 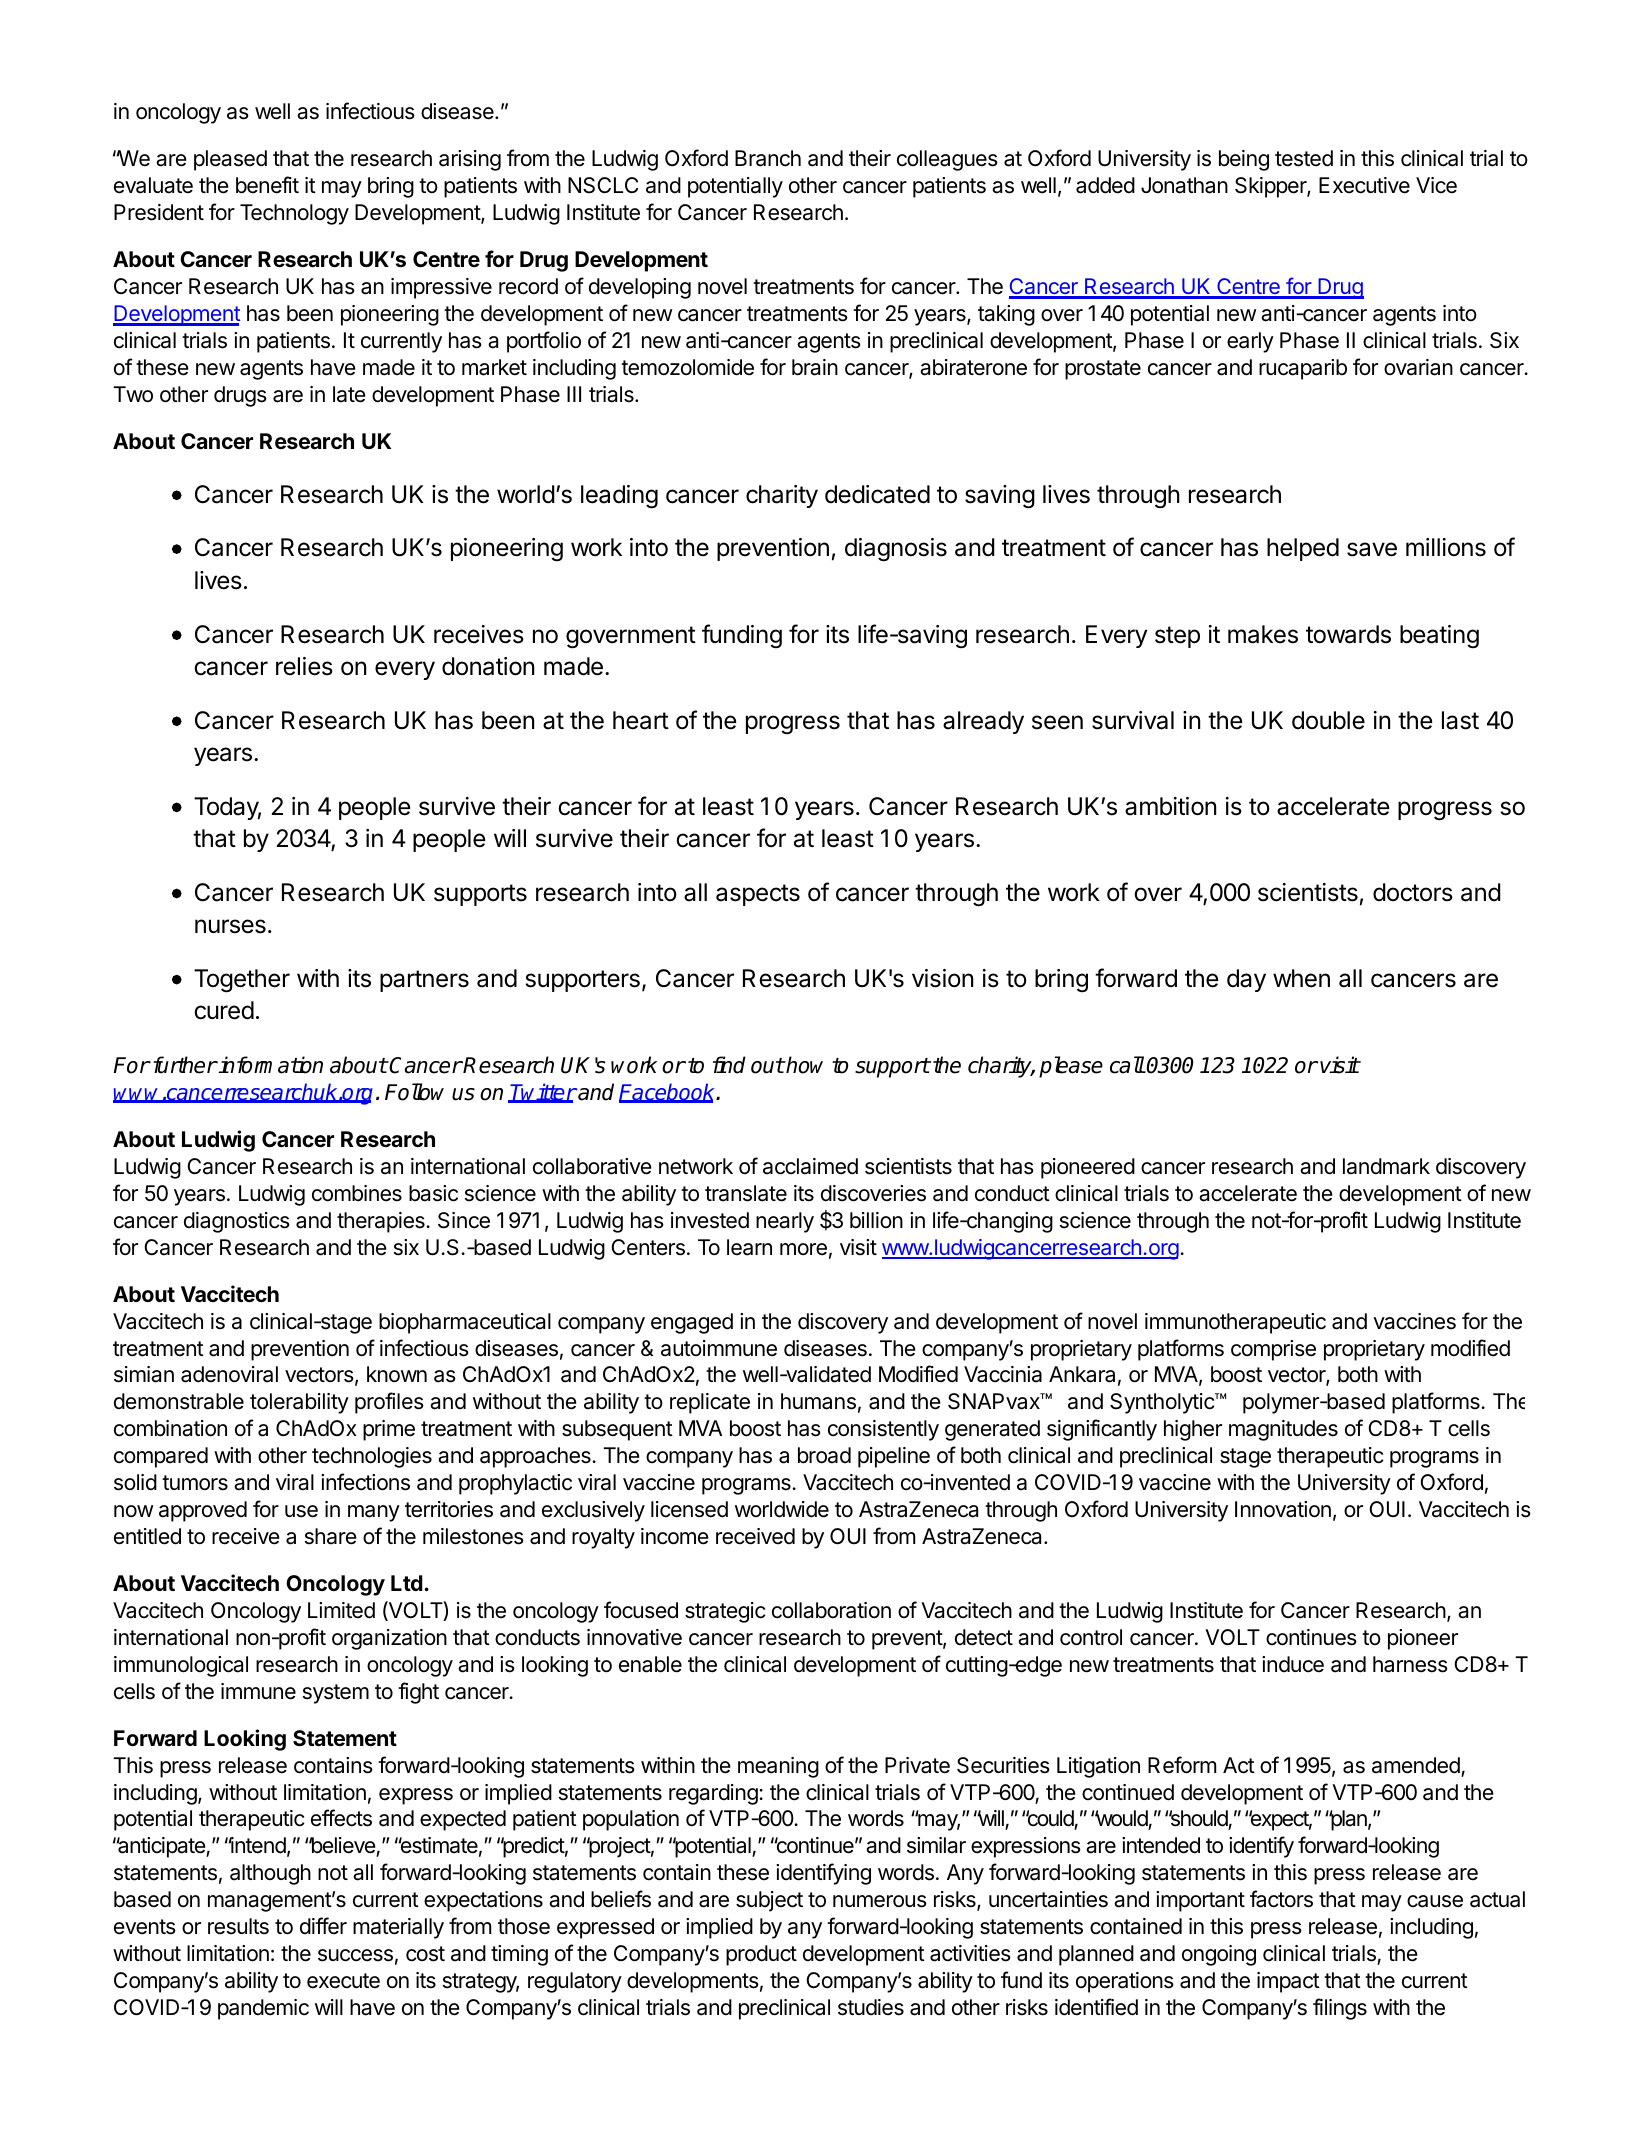 What do you see at coordinates (304, 666) in the document?
I see `relies` at bounding box center [304, 666].
